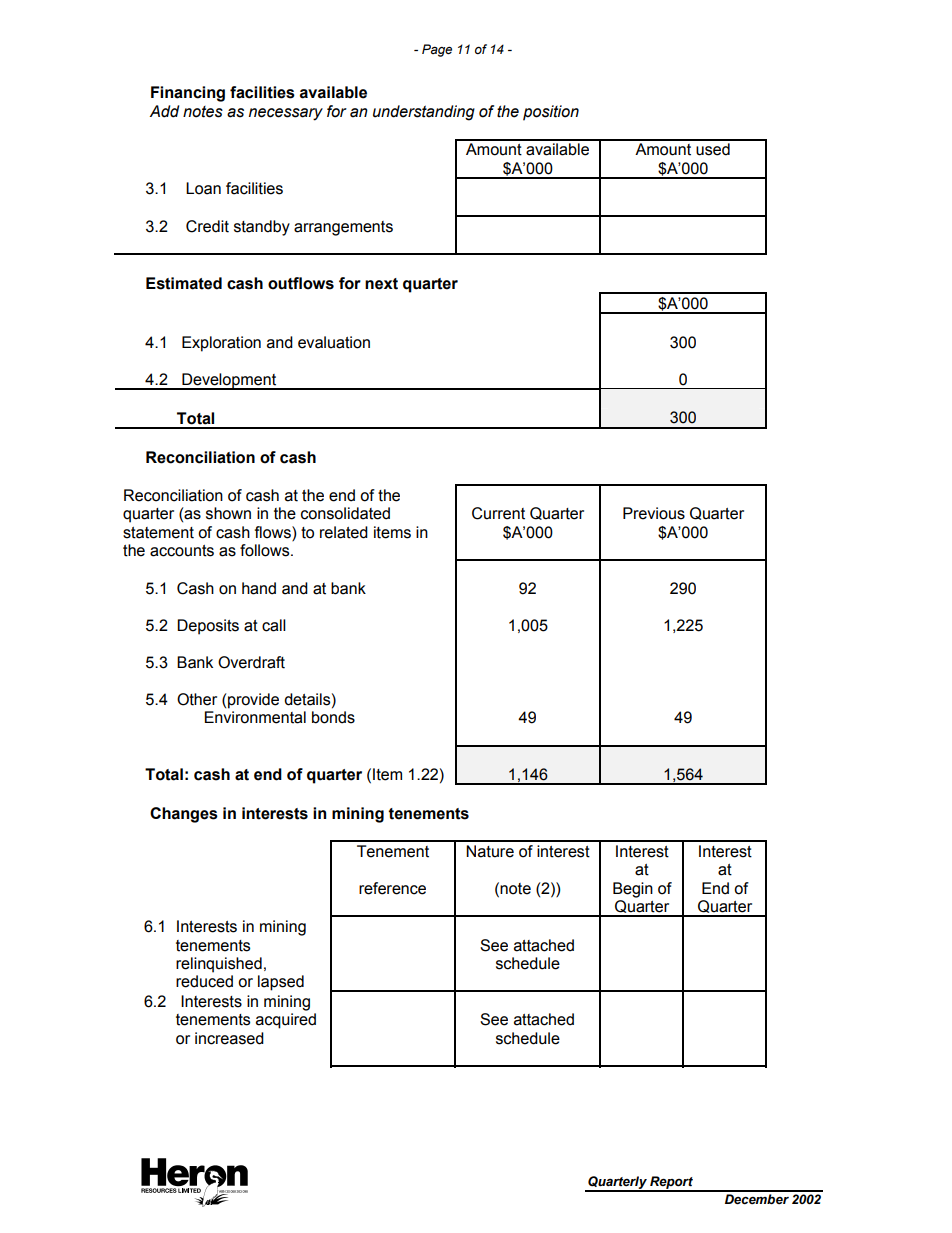 Image resolution: width=952 pixels, height=1233 pixels. Describe the element at coordinates (221, 344) in the screenshot. I see `Exploration` at that location.
